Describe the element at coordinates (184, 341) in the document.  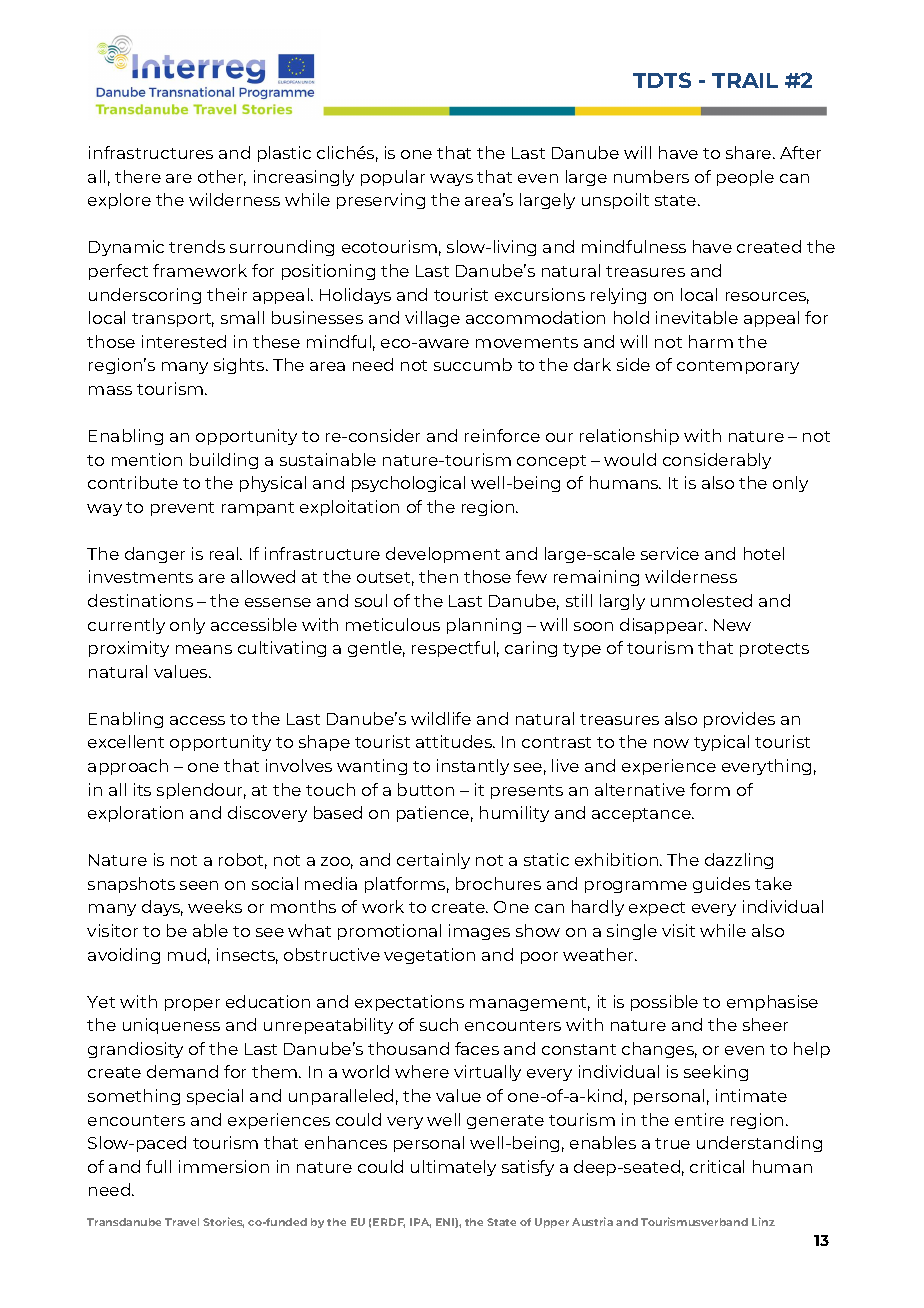
I see `interested` at that location.
